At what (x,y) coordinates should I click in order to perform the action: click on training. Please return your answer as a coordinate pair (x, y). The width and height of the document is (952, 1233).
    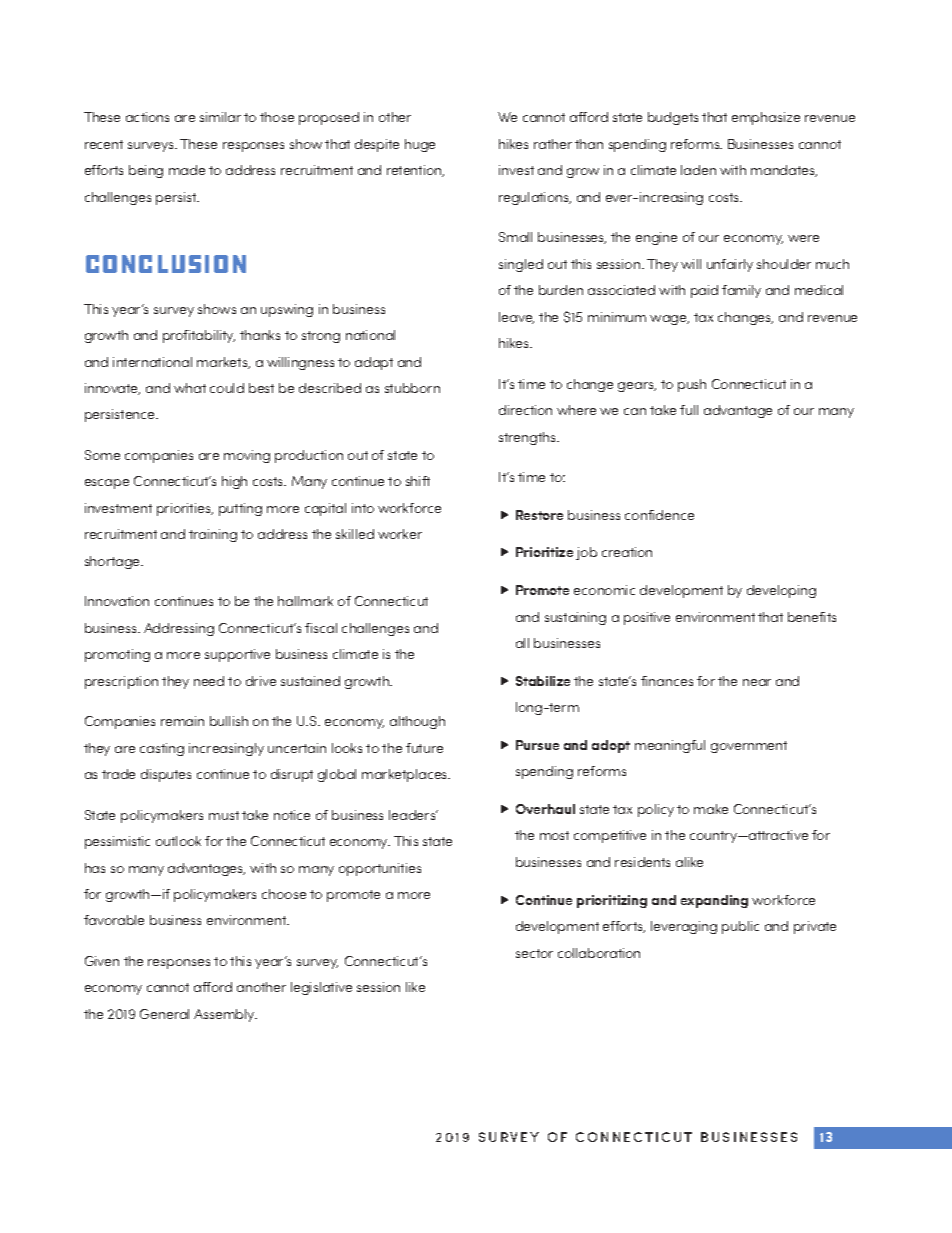
    Looking at the image, I should click on (213, 535).
